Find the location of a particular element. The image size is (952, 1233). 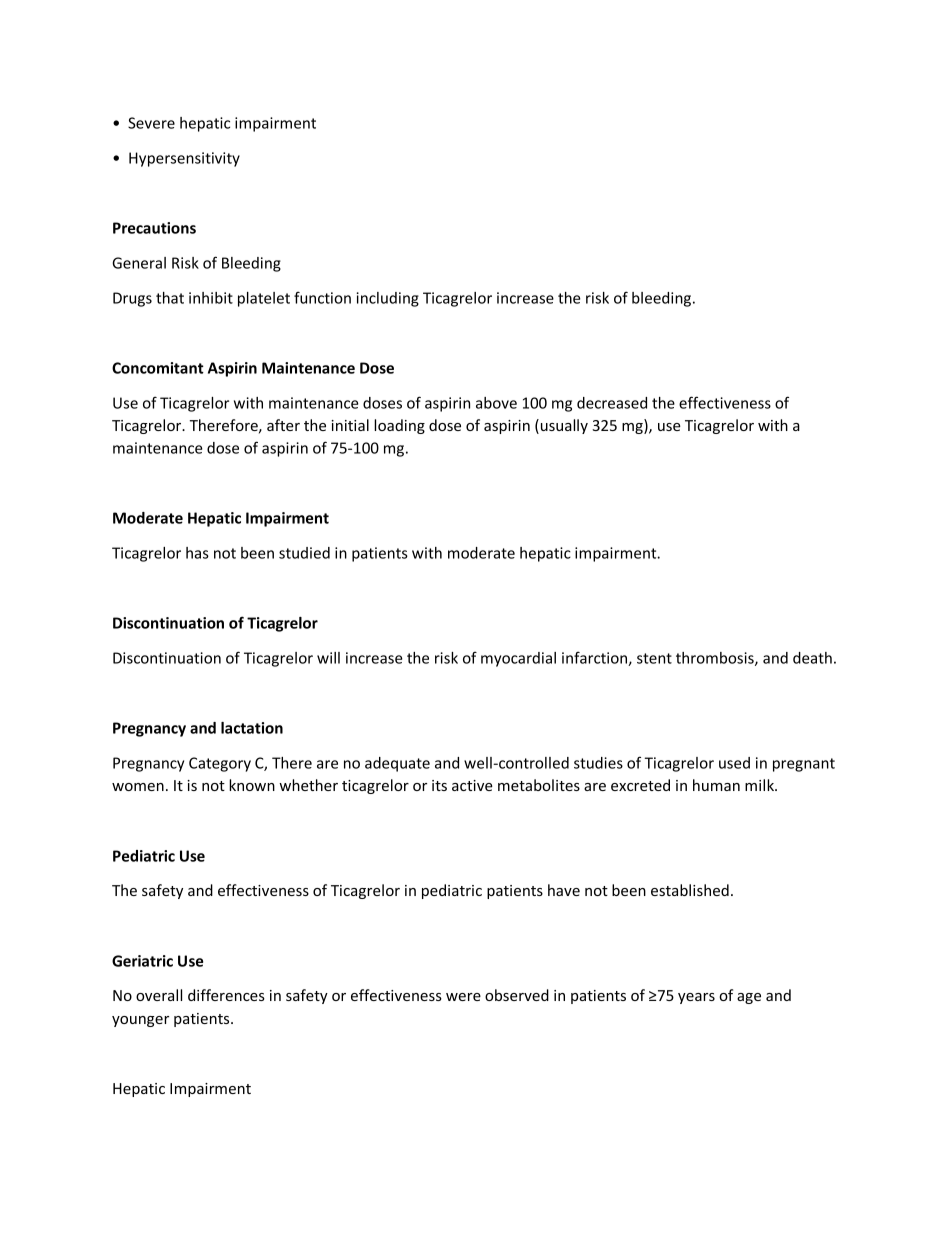

human is located at coordinates (716, 785).
